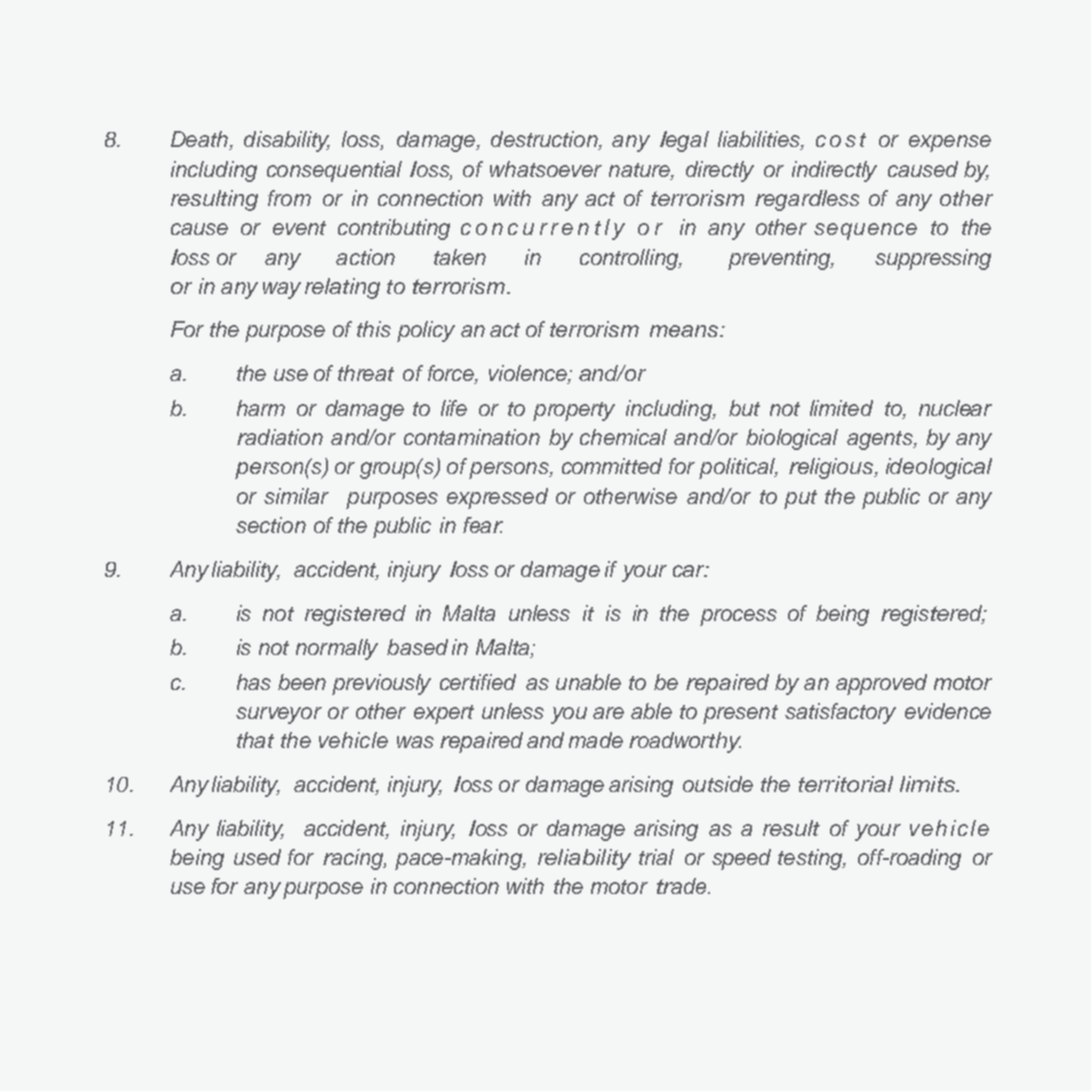 The height and width of the screenshot is (1092, 1092). Describe the element at coordinates (255, 740) in the screenshot. I see `that` at that location.
